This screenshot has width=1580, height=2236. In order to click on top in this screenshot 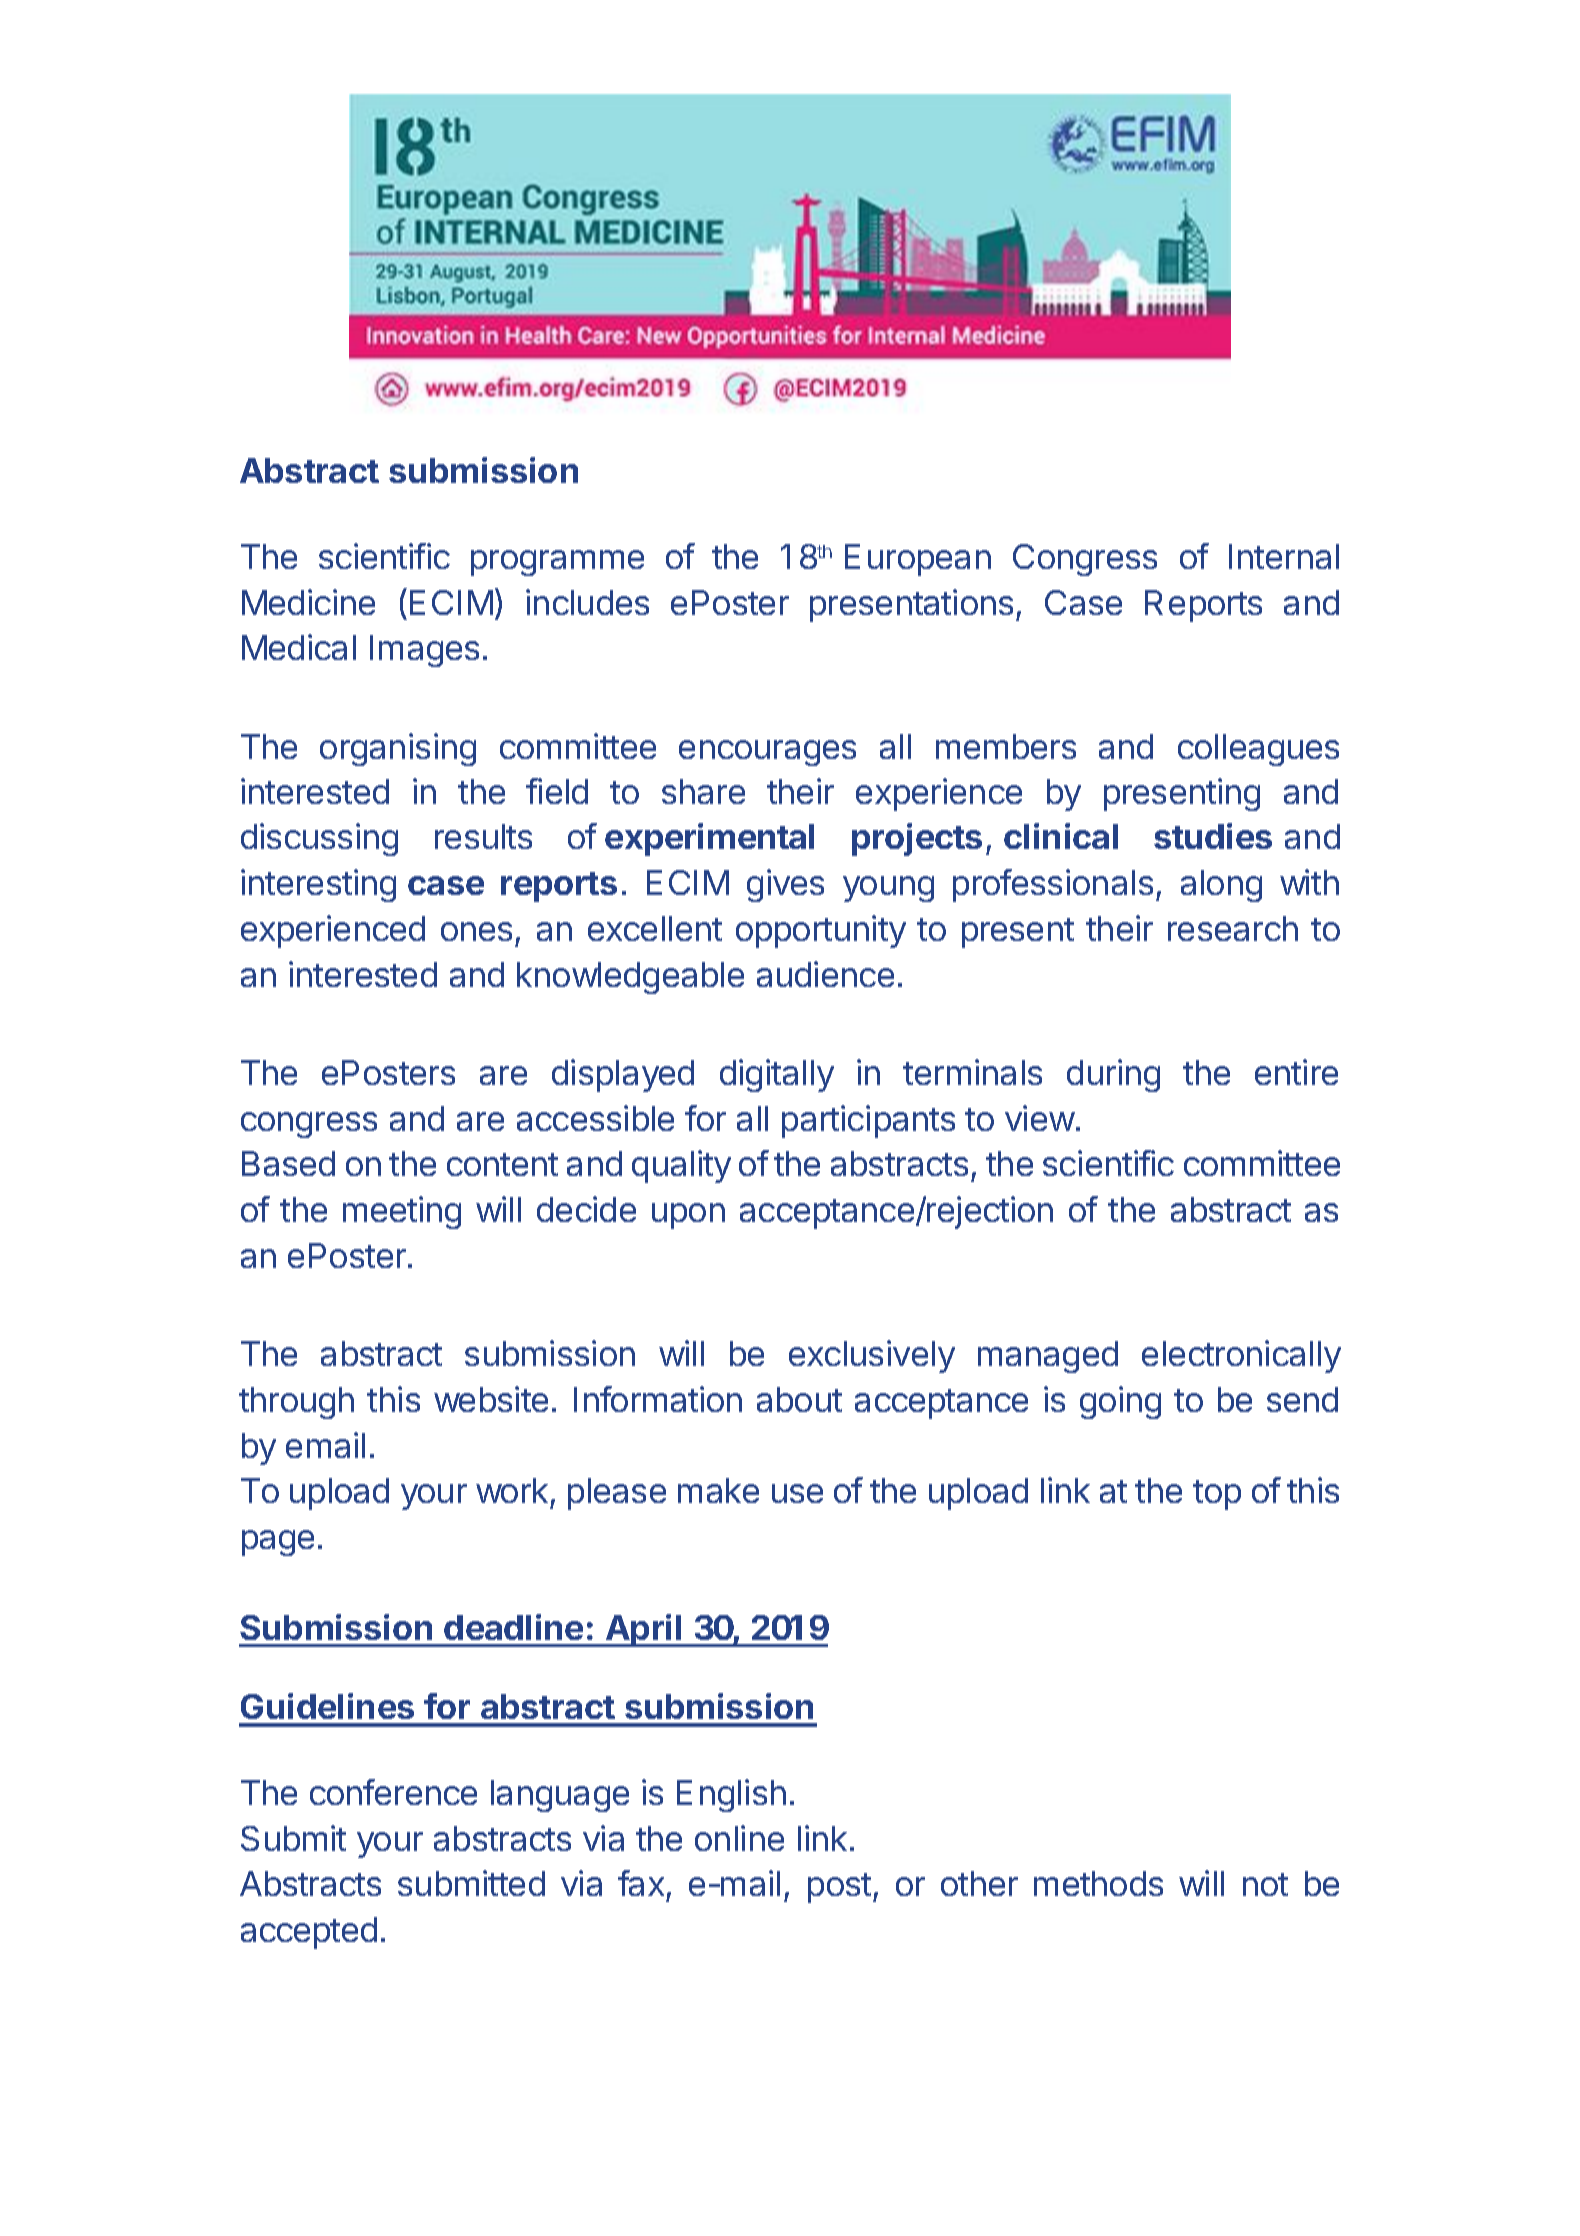, I will do `click(1217, 1495)`.
